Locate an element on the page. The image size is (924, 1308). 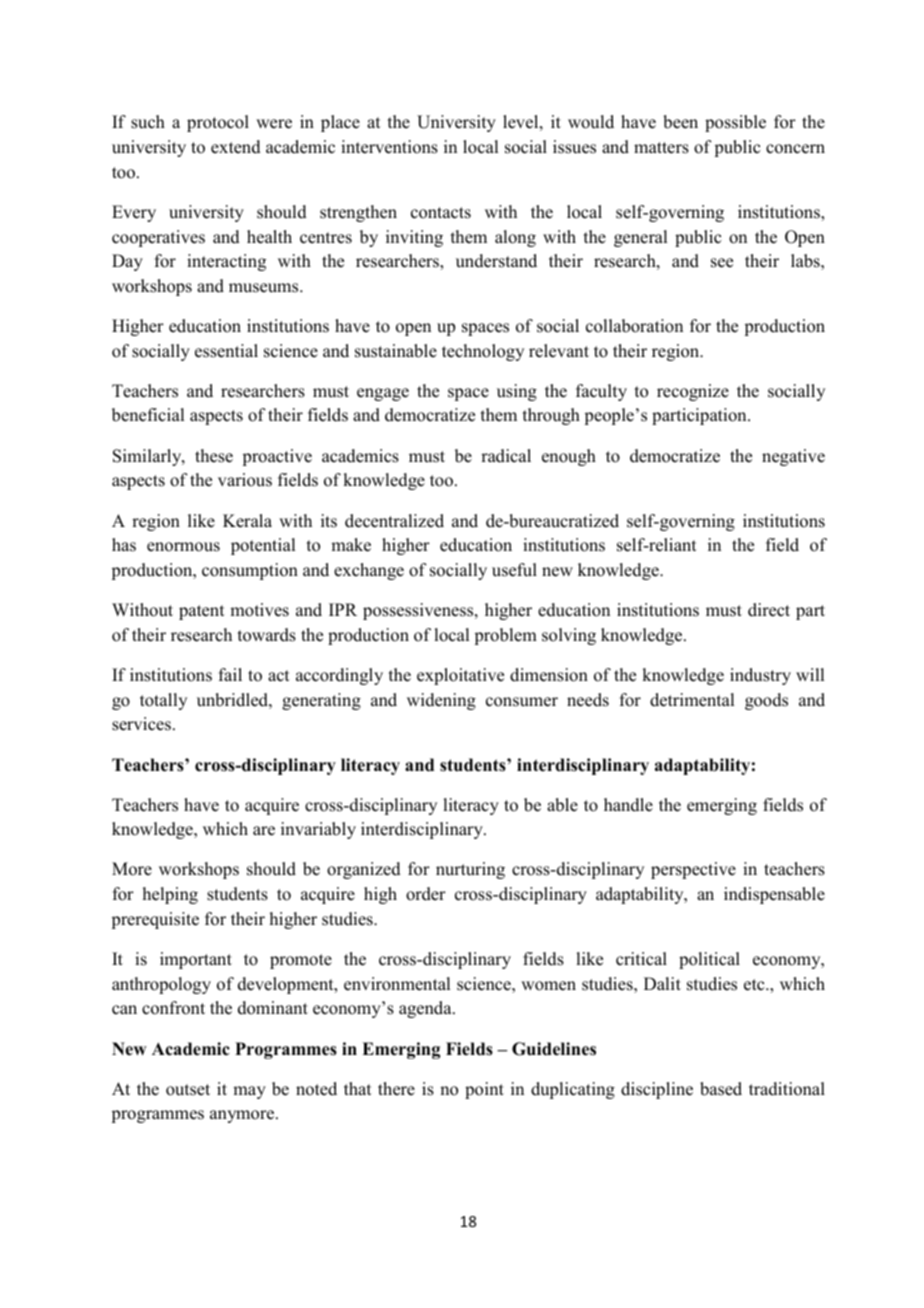
extend is located at coordinates (236, 147).
